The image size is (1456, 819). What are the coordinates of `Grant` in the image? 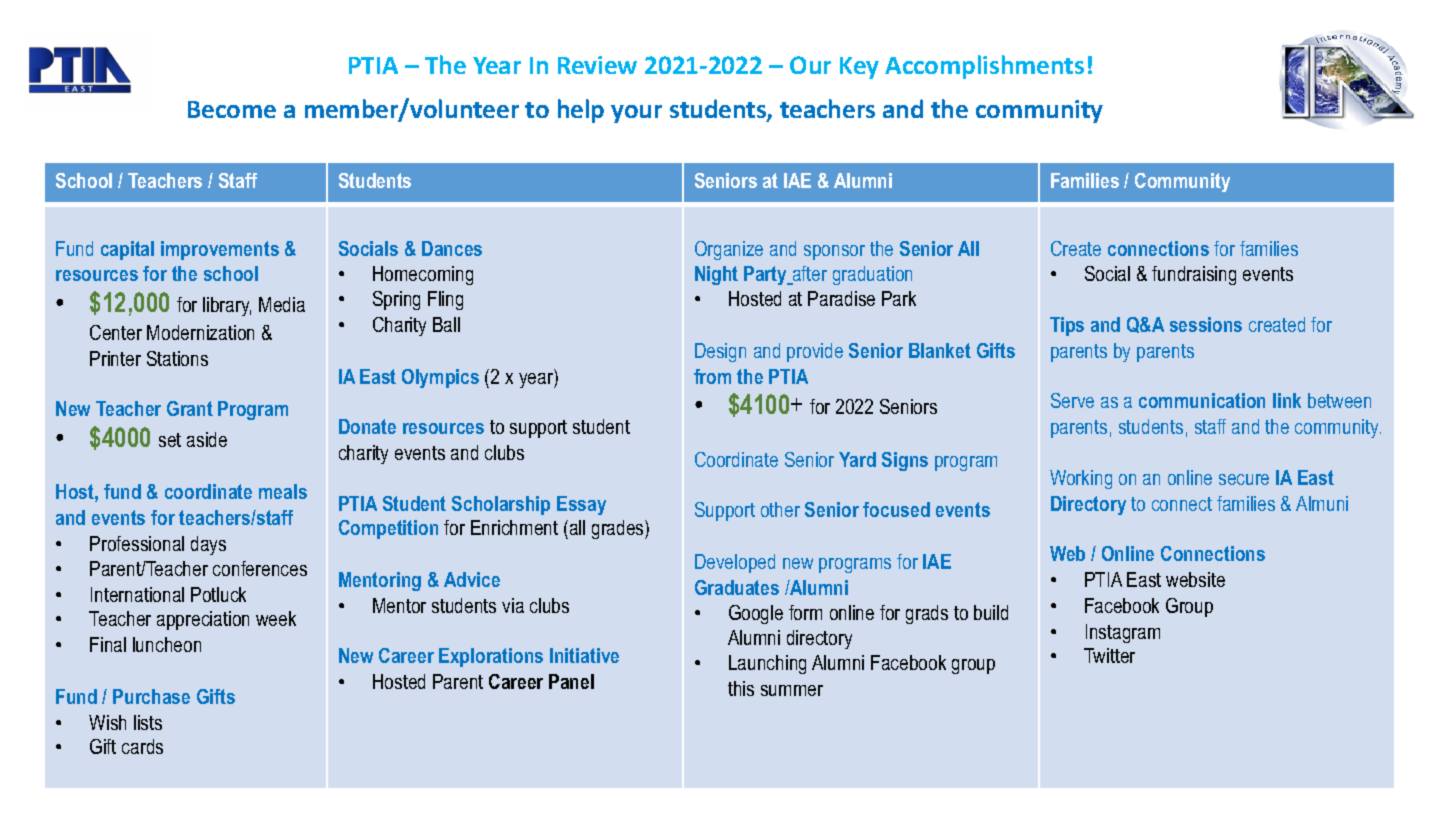 It's located at (190, 408).
